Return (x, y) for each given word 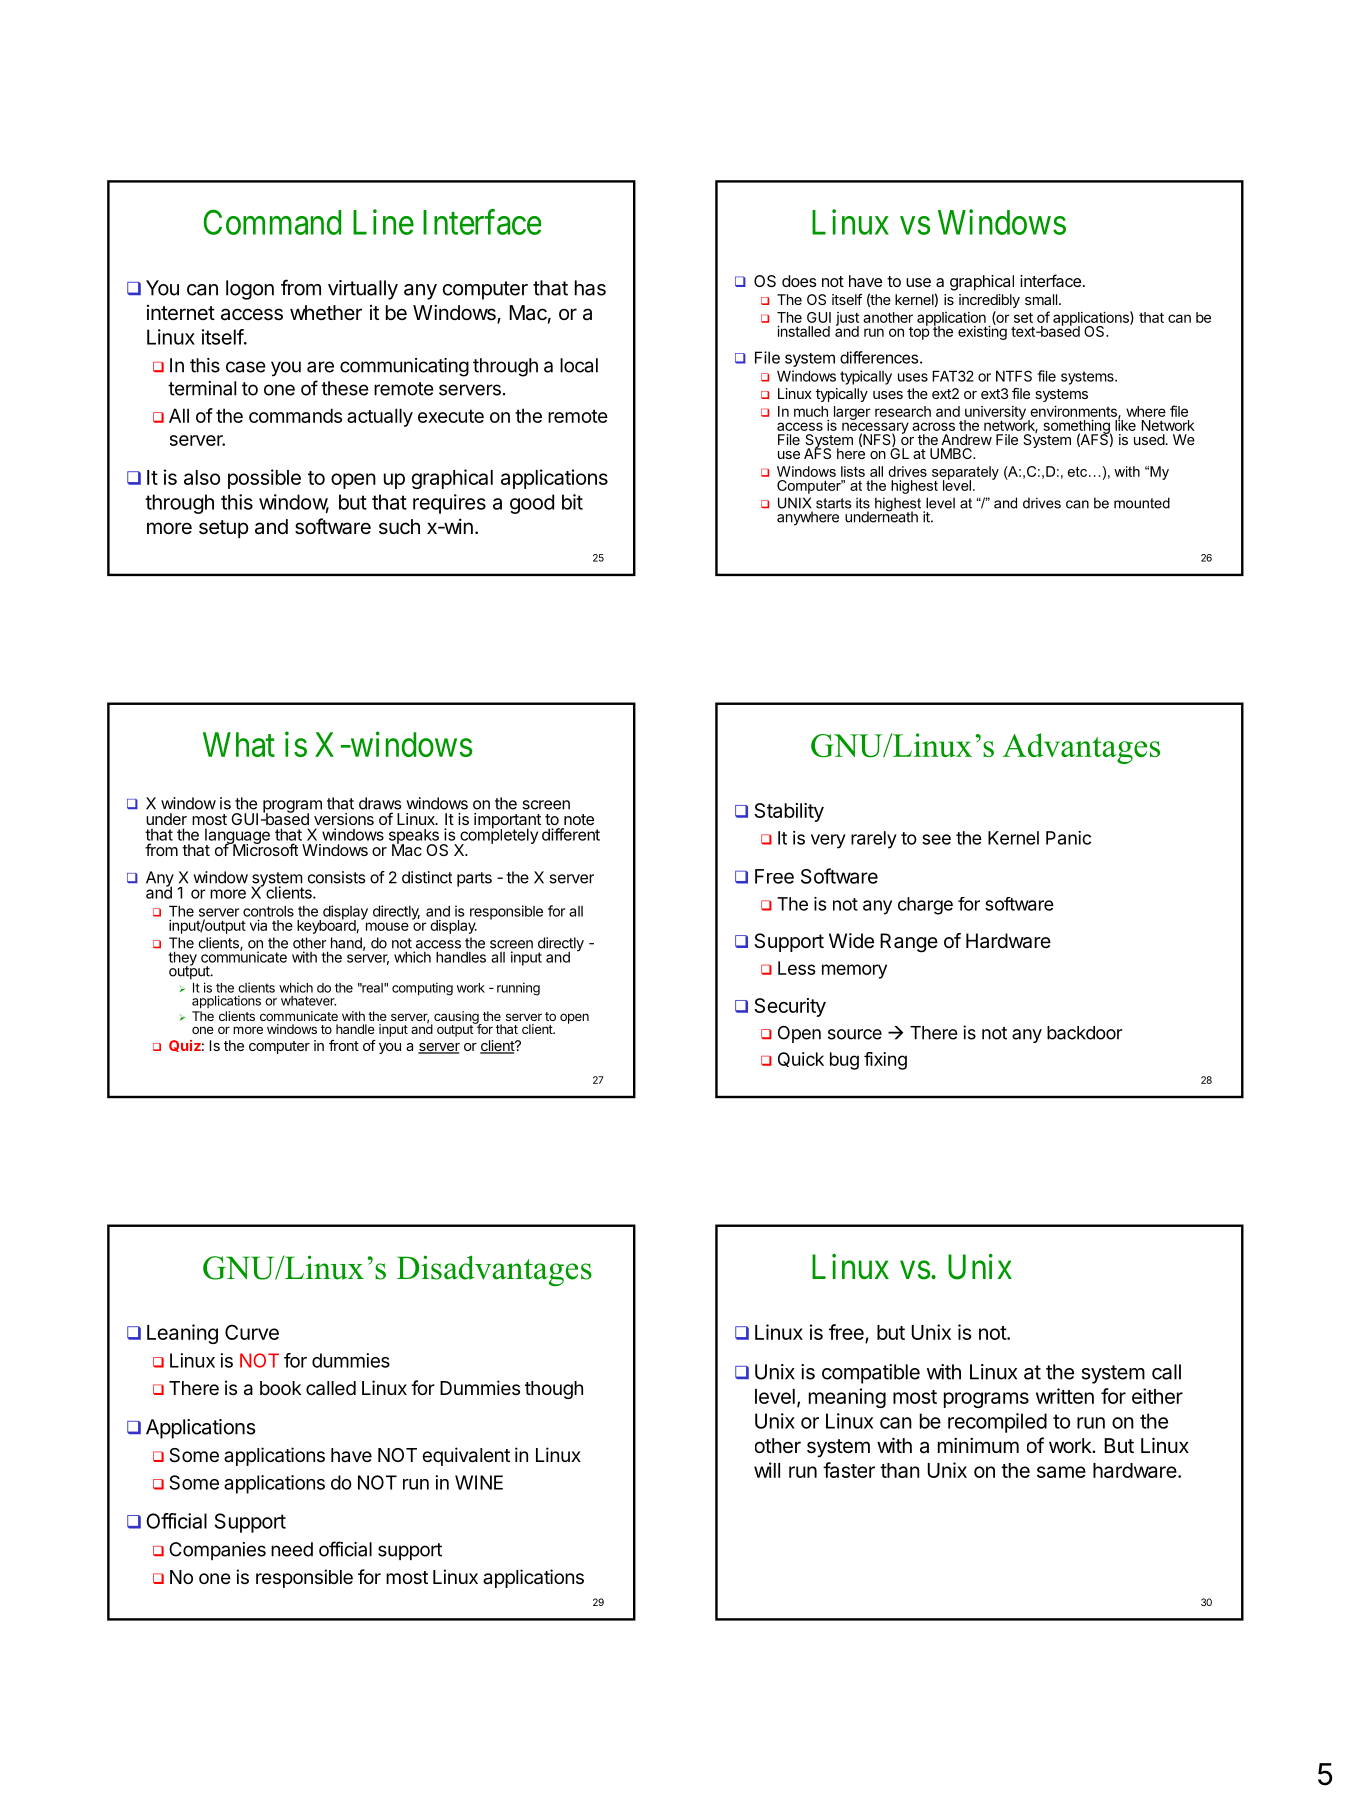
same (1061, 1472)
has (590, 288)
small (1042, 299)
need (292, 1549)
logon (250, 290)
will (767, 1470)
